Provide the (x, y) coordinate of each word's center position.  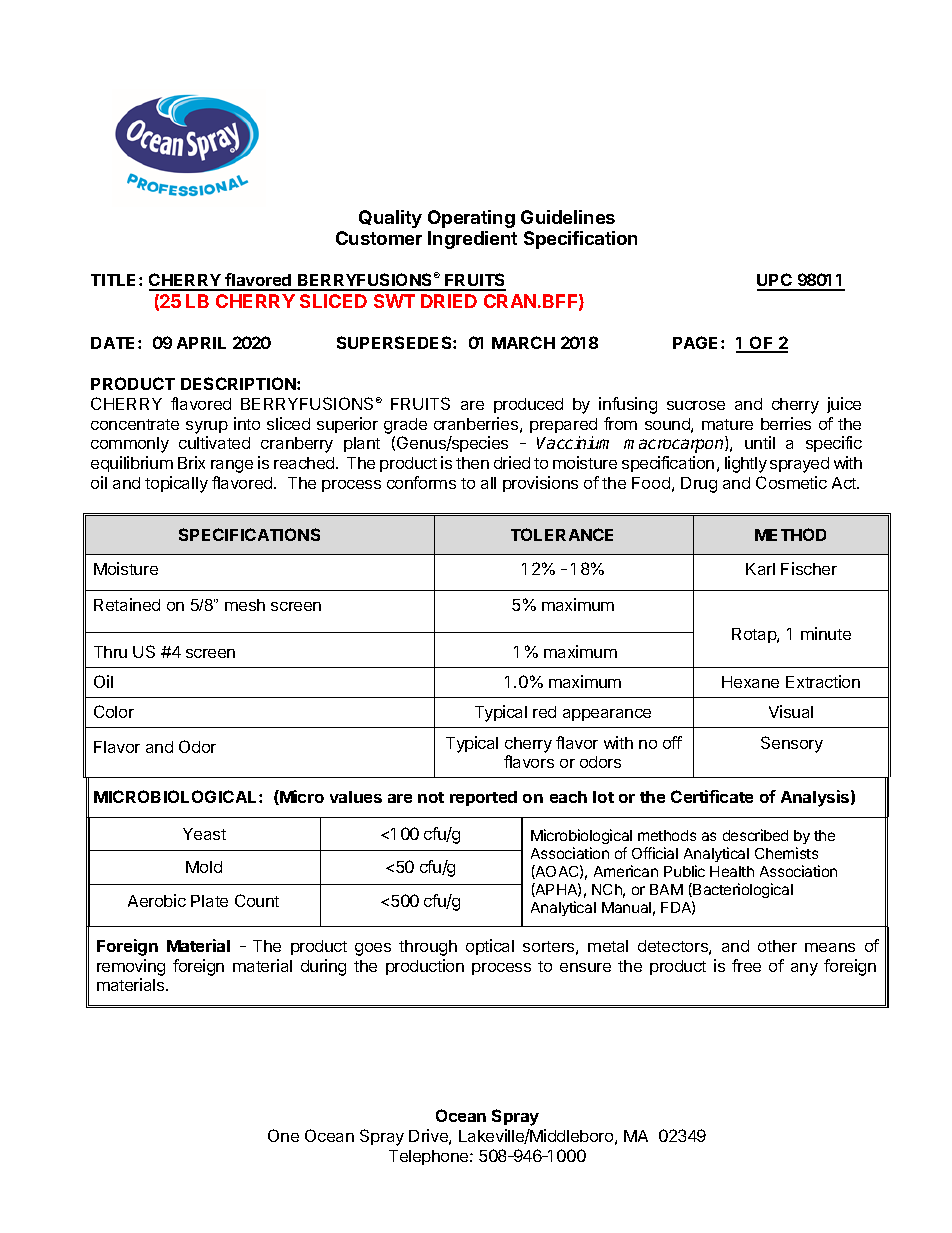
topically (176, 484)
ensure (585, 967)
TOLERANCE (562, 534)
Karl (760, 569)
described (755, 835)
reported (483, 798)
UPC (775, 281)
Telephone (430, 1157)
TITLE (115, 280)
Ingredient (472, 240)
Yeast (204, 834)
